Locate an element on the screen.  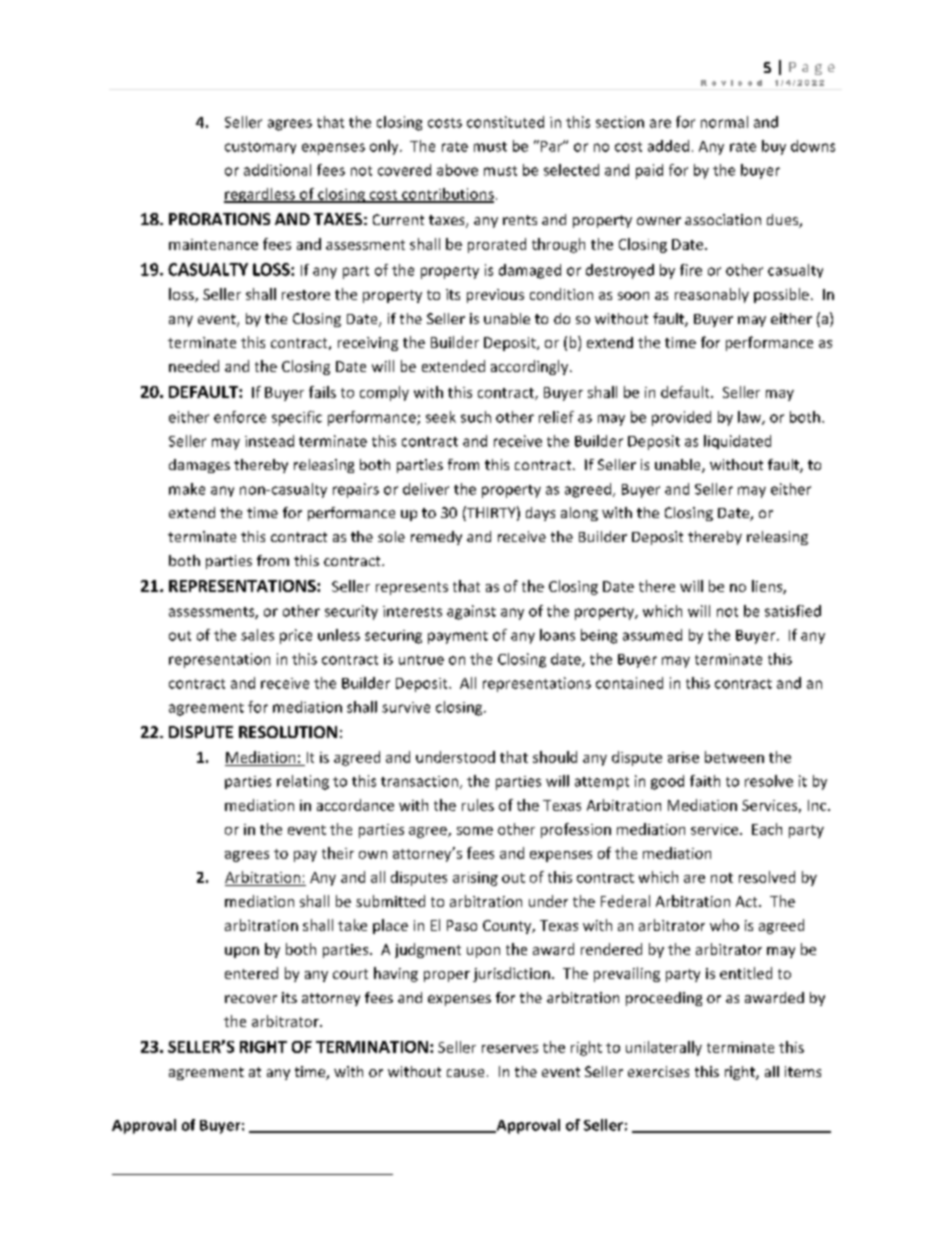
some is located at coordinates (475, 831).
